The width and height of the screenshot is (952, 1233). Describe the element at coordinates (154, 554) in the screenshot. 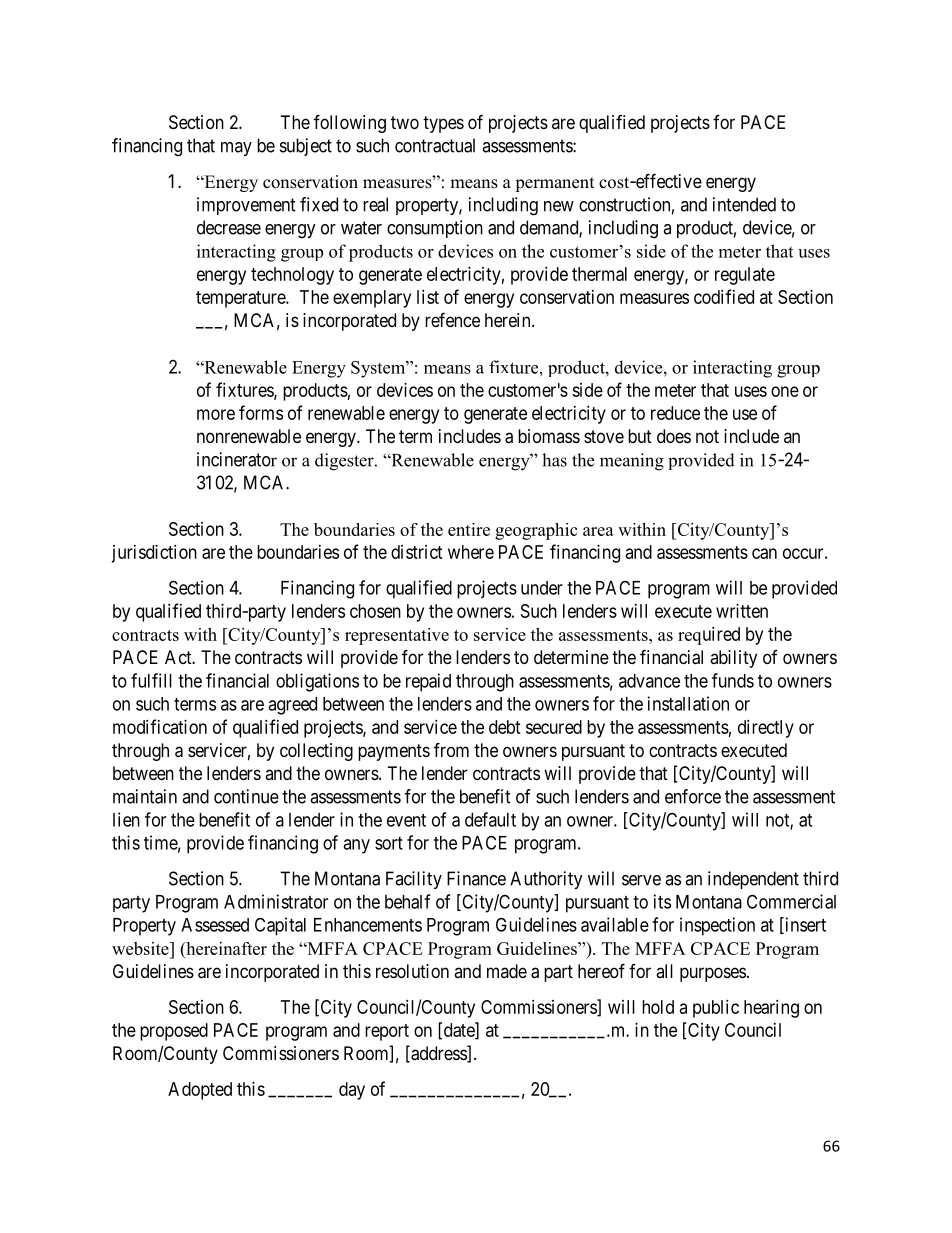

I see `jurisdiction` at that location.
